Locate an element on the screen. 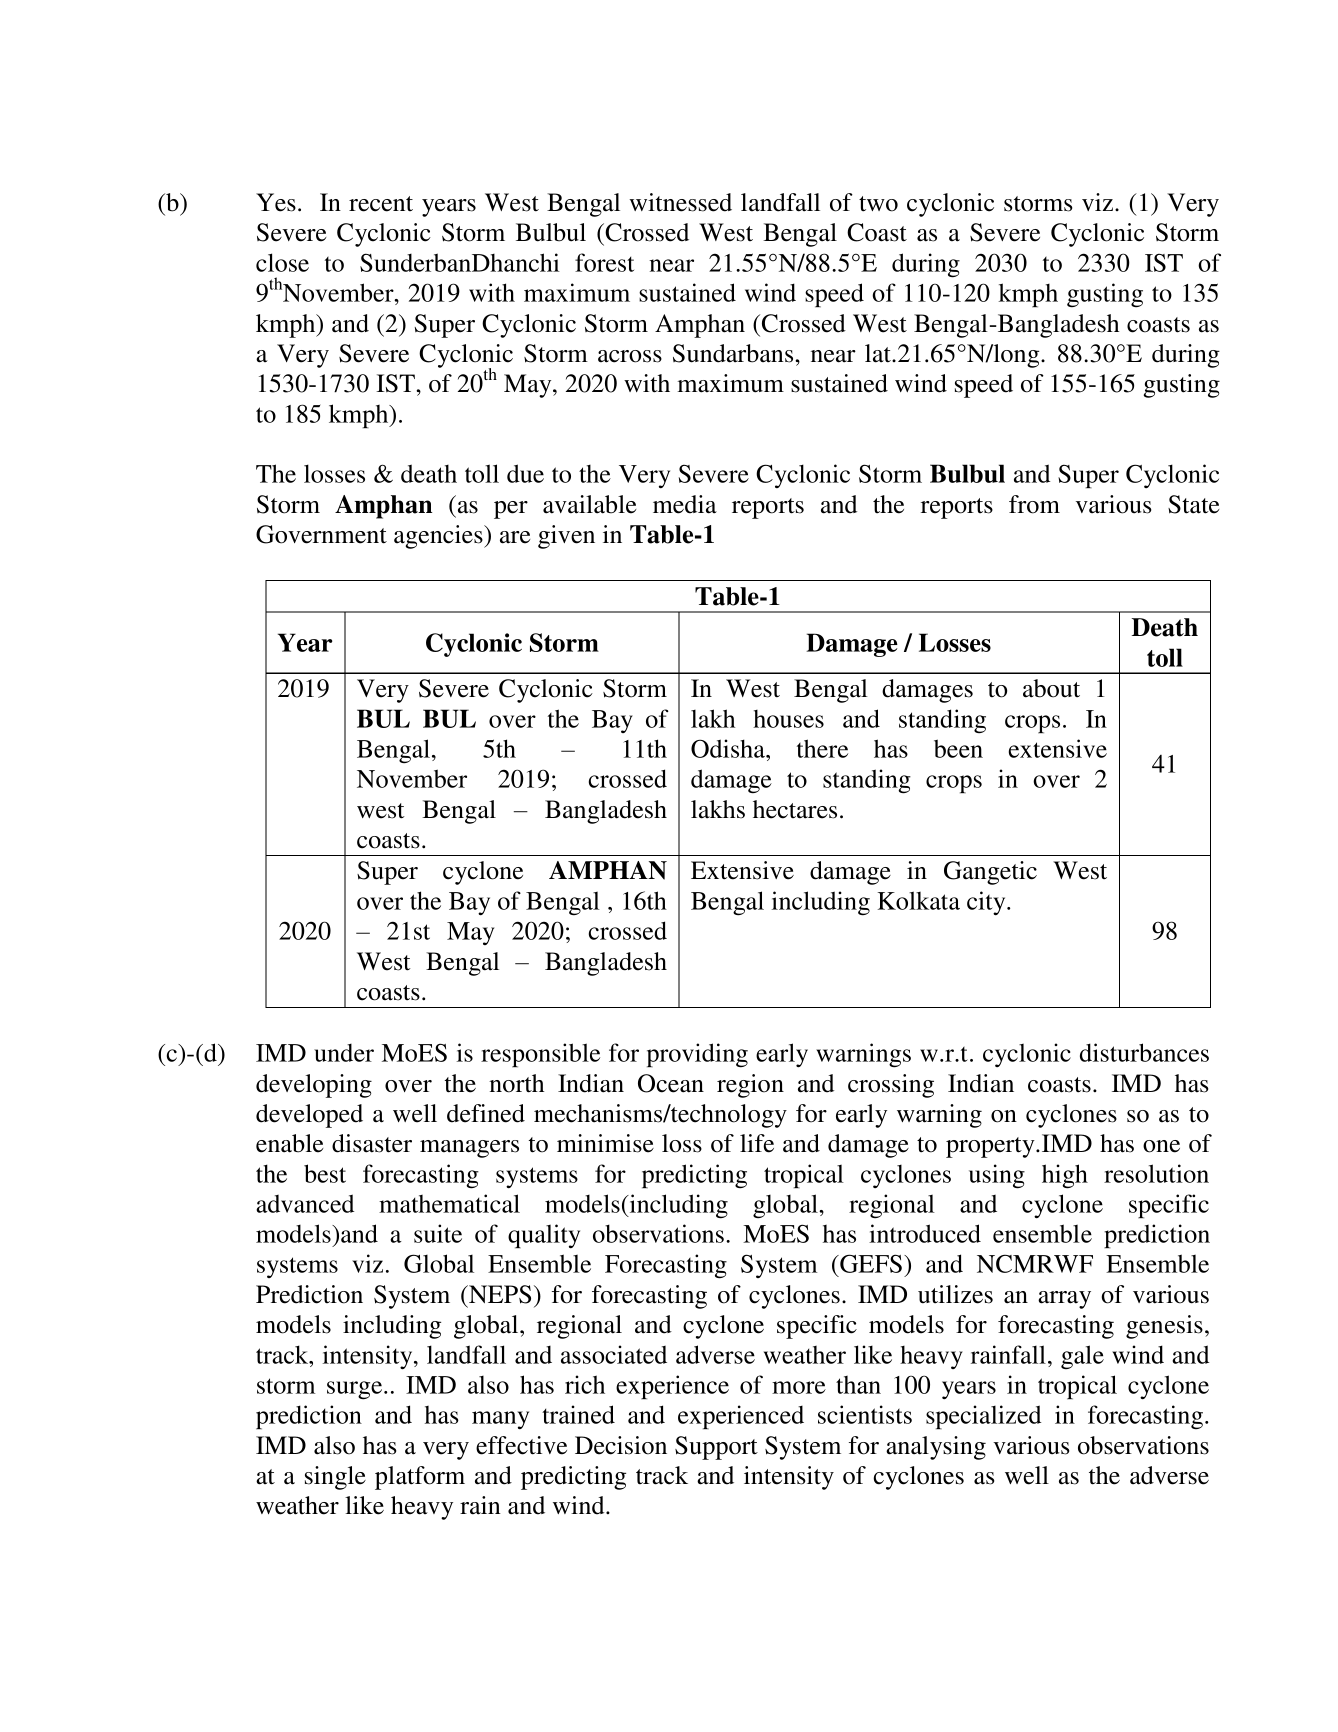 The image size is (1338, 1732). platform is located at coordinates (420, 1478).
